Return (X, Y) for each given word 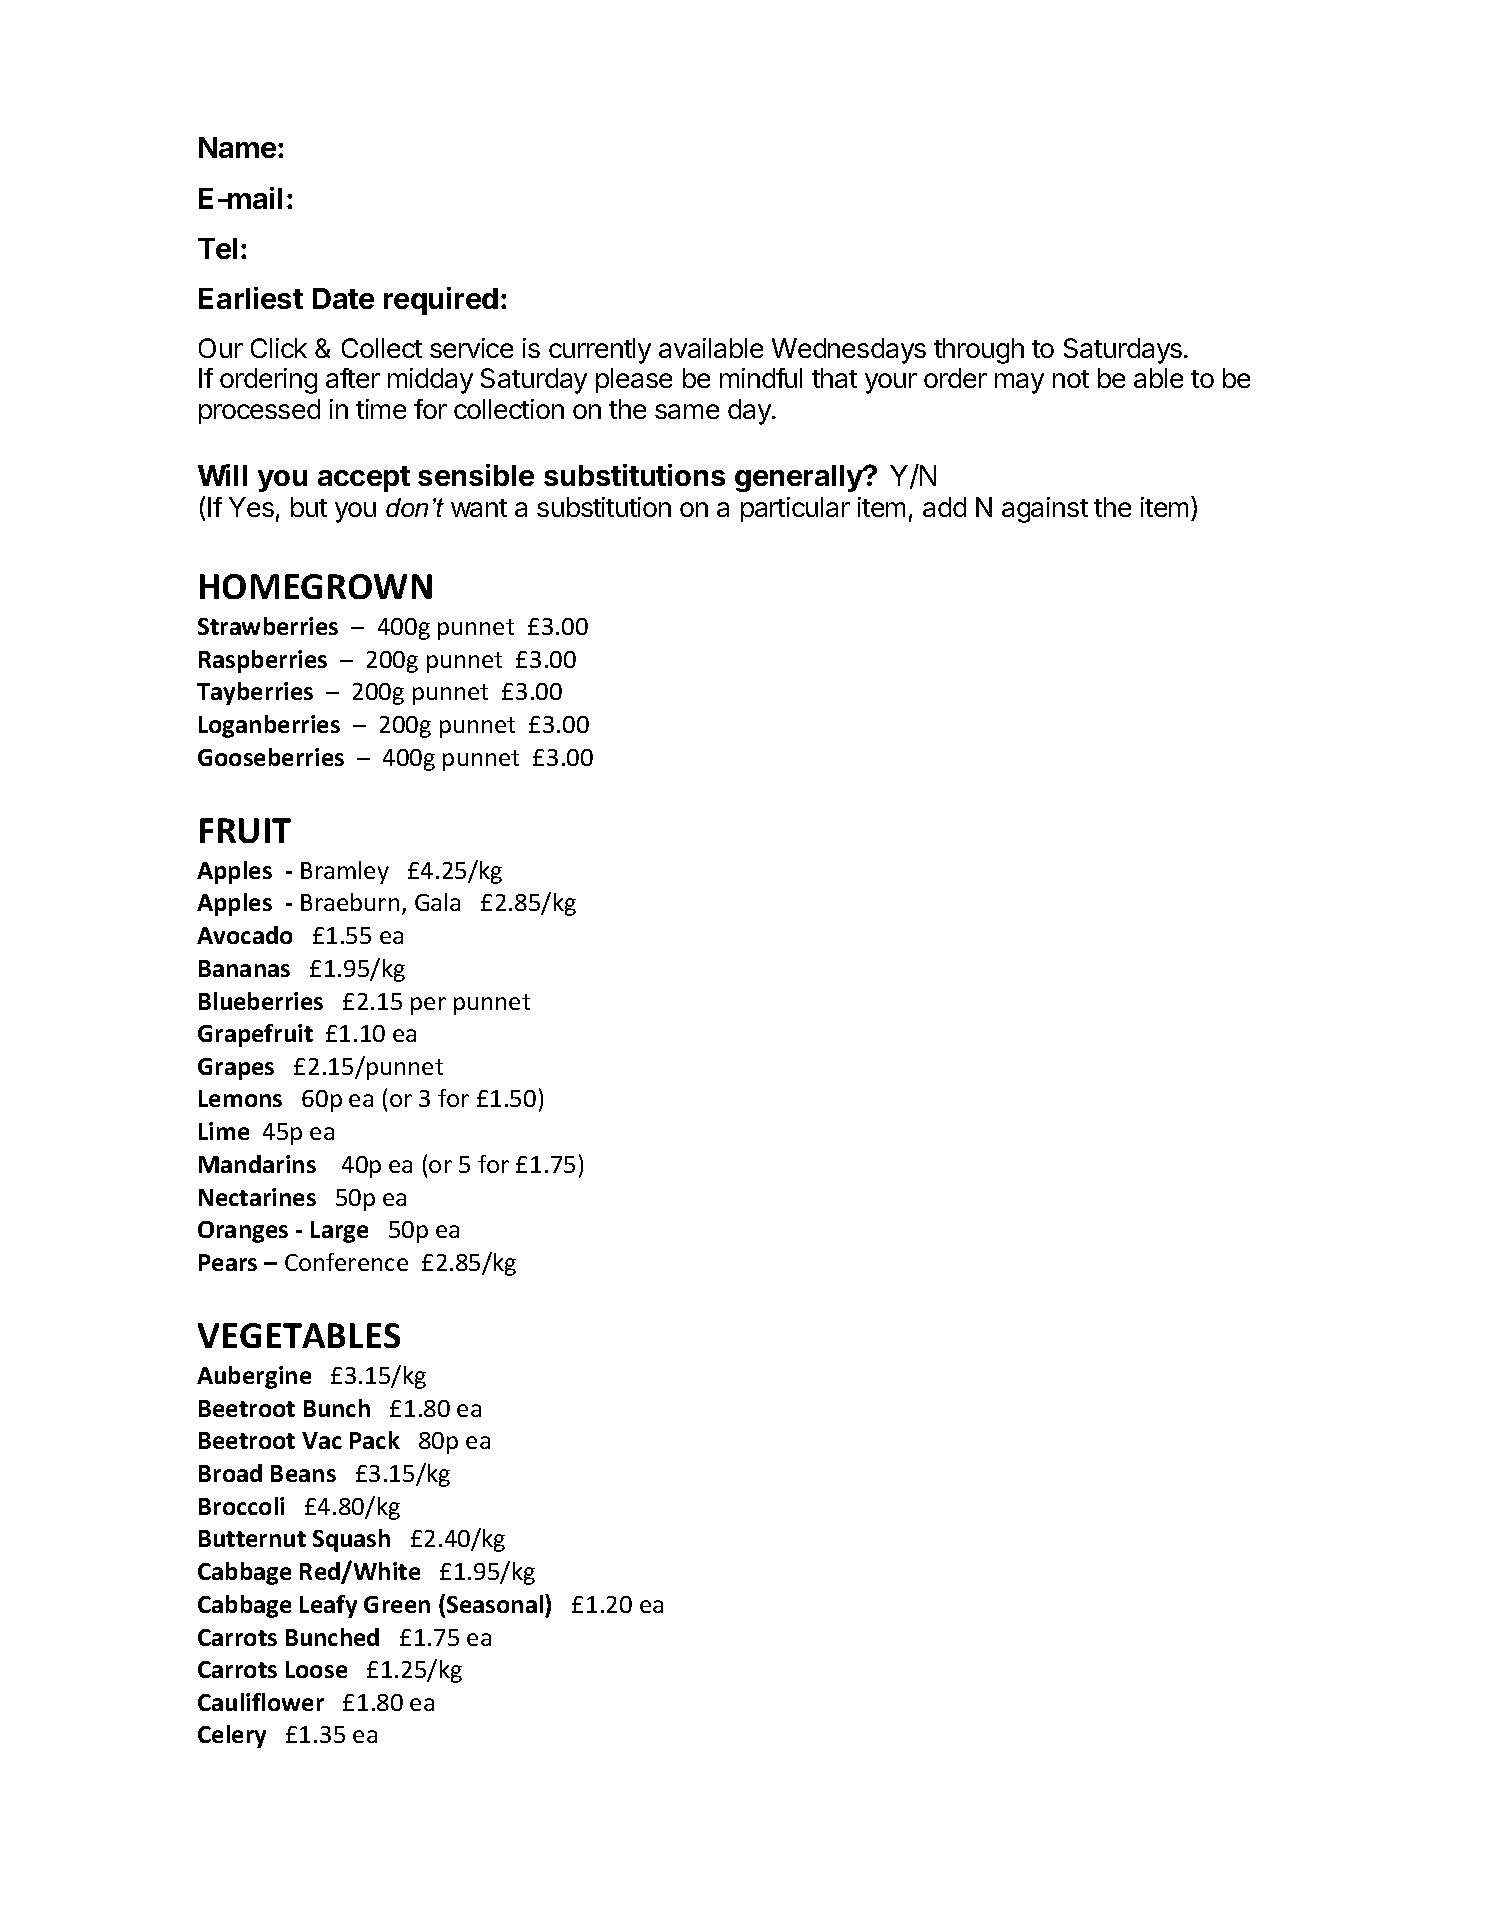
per (428, 1006)
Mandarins (257, 1164)
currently (600, 351)
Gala (437, 902)
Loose (316, 1669)
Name (237, 147)
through (979, 351)
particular (795, 509)
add (944, 507)
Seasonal (496, 1603)
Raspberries (263, 661)
